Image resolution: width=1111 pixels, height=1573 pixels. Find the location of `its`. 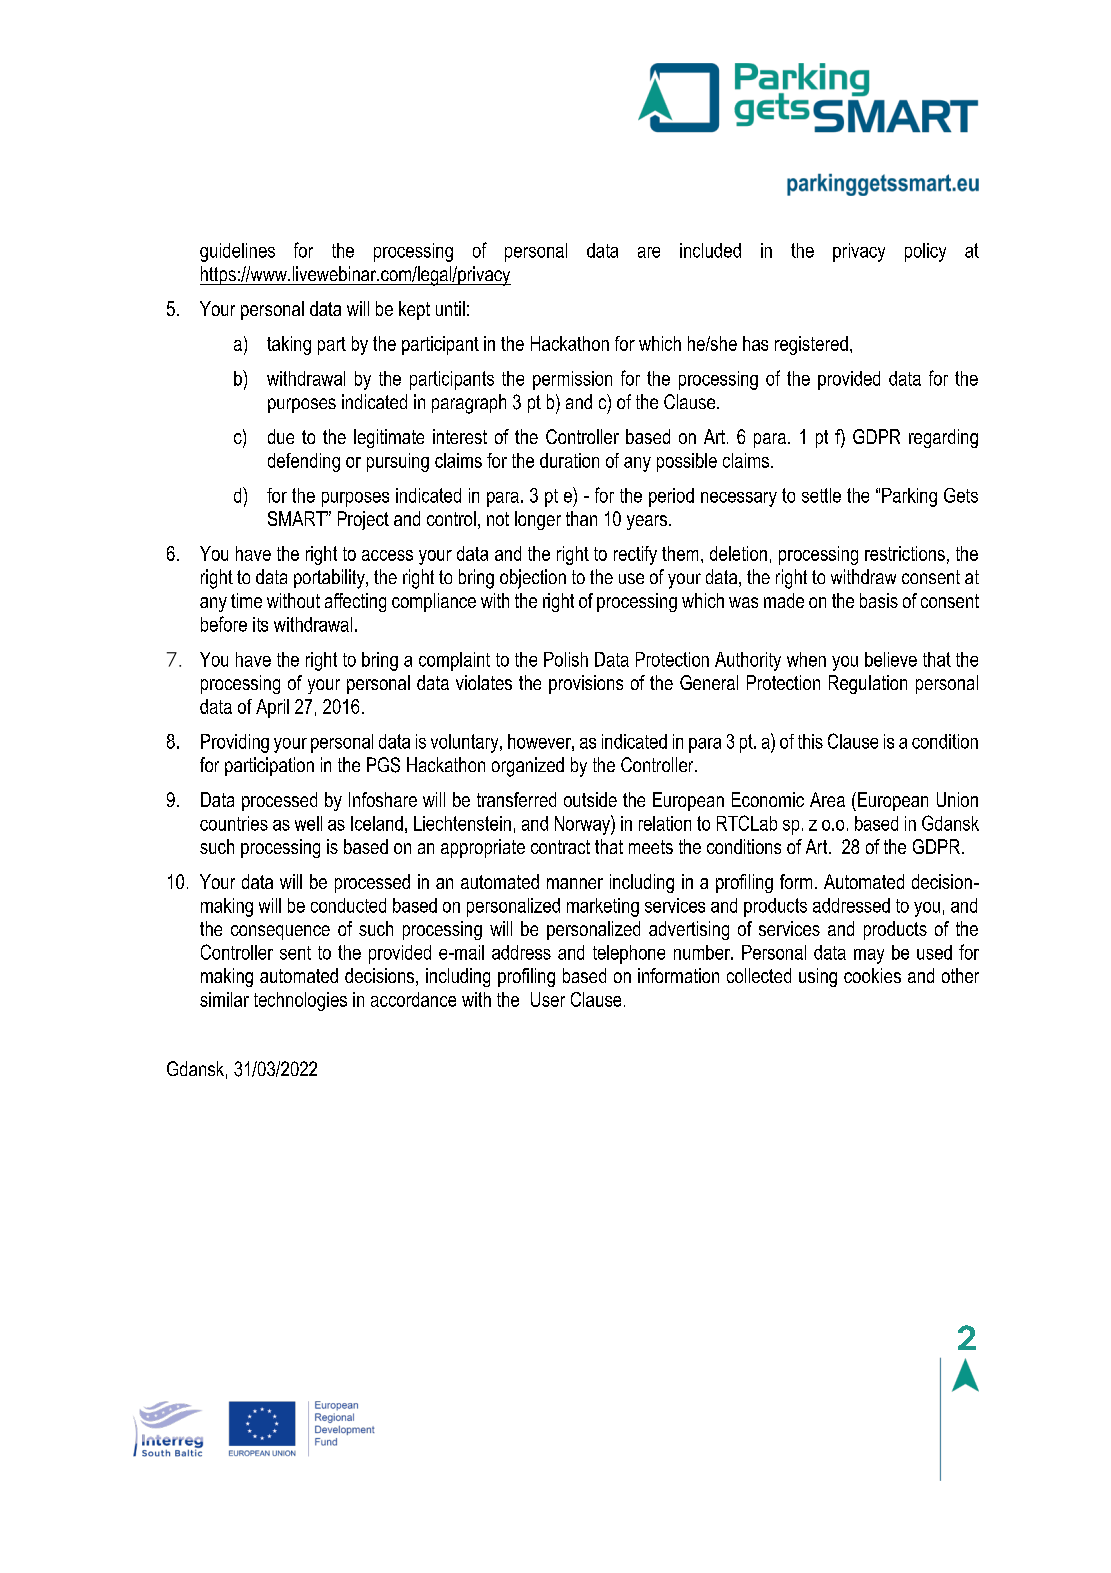

its is located at coordinates (260, 624).
